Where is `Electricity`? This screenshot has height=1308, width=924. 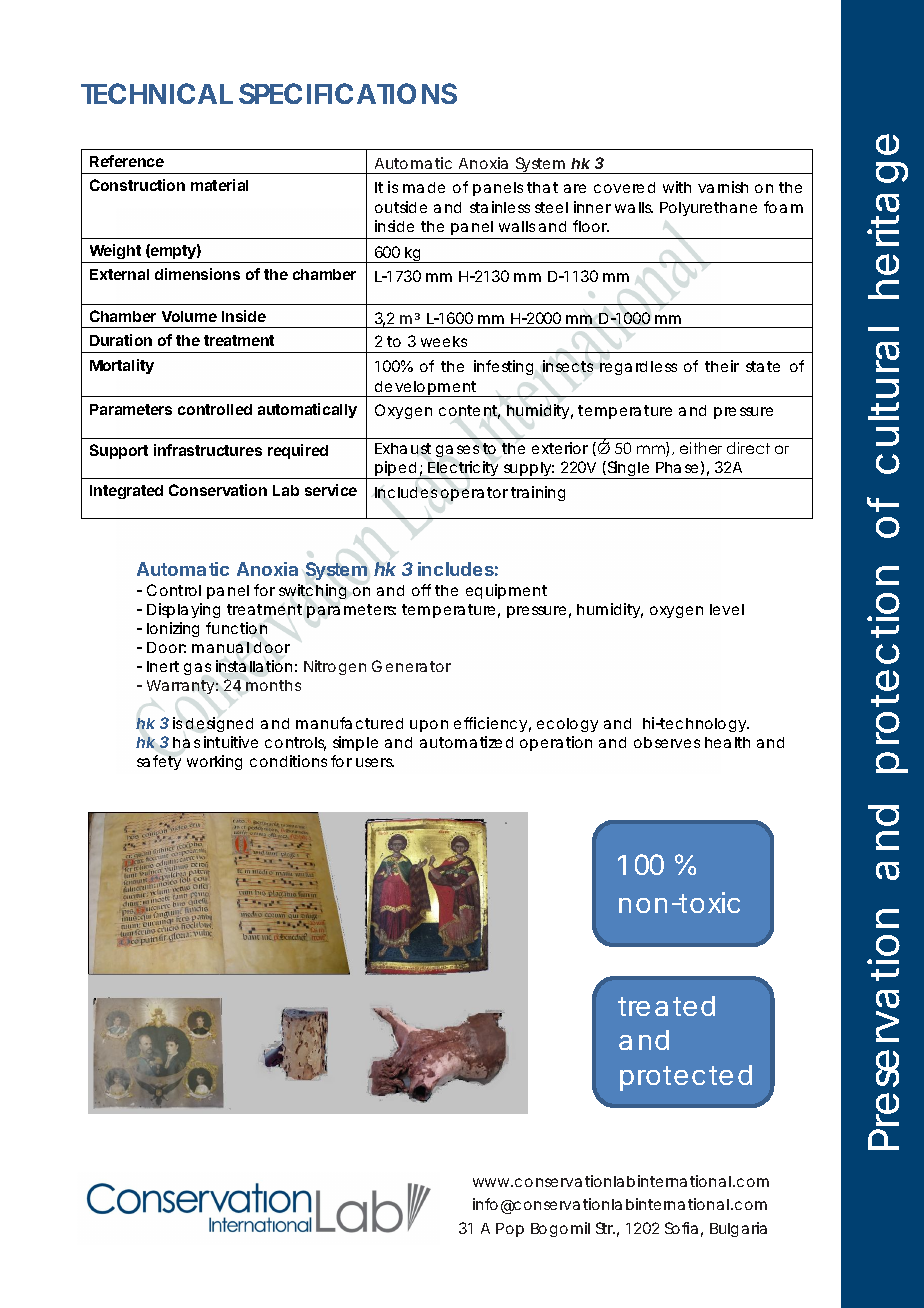
Electricity is located at coordinates (464, 470).
